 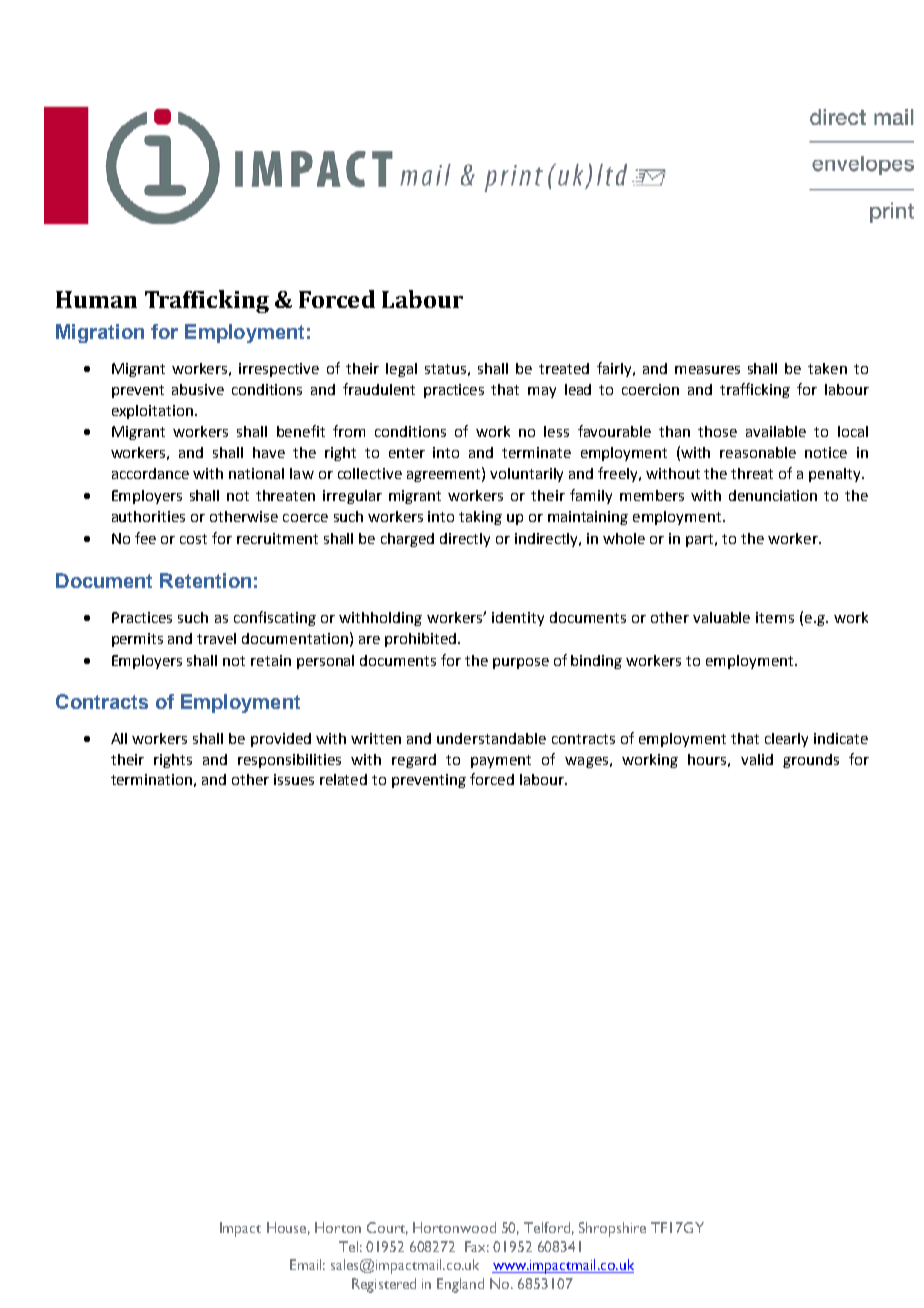 What do you see at coordinates (707, 370) in the document?
I see `measures` at bounding box center [707, 370].
